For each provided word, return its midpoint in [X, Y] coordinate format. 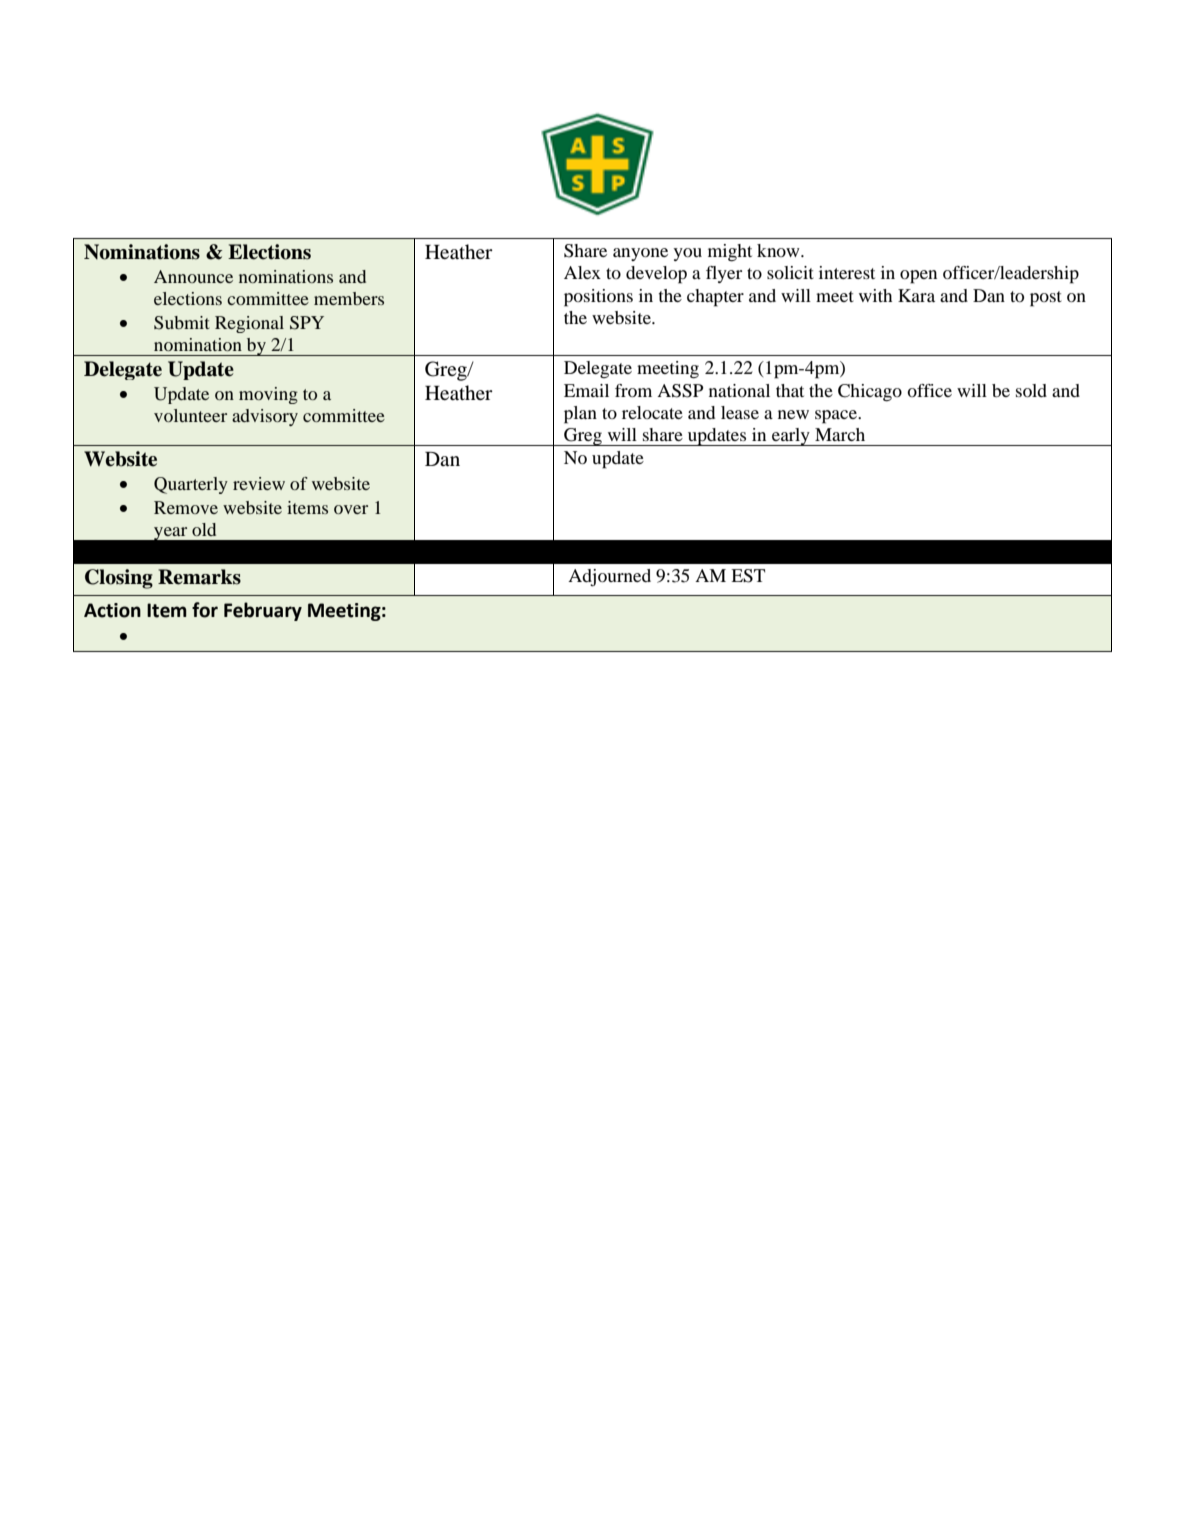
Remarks [199, 577]
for [205, 610]
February [263, 611]
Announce [193, 276]
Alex [582, 272]
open [918, 277]
